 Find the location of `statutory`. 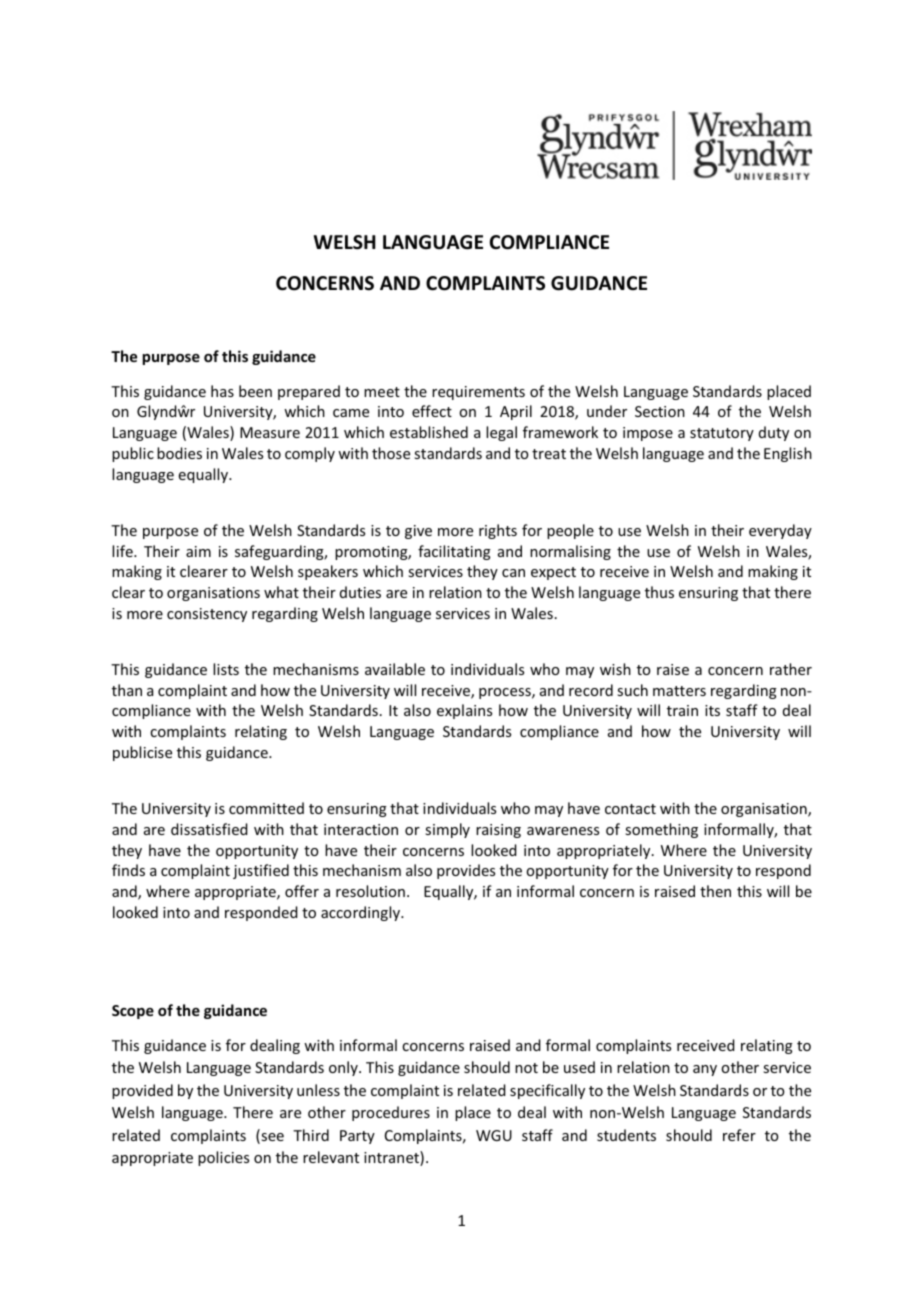

statutory is located at coordinates (722, 434).
